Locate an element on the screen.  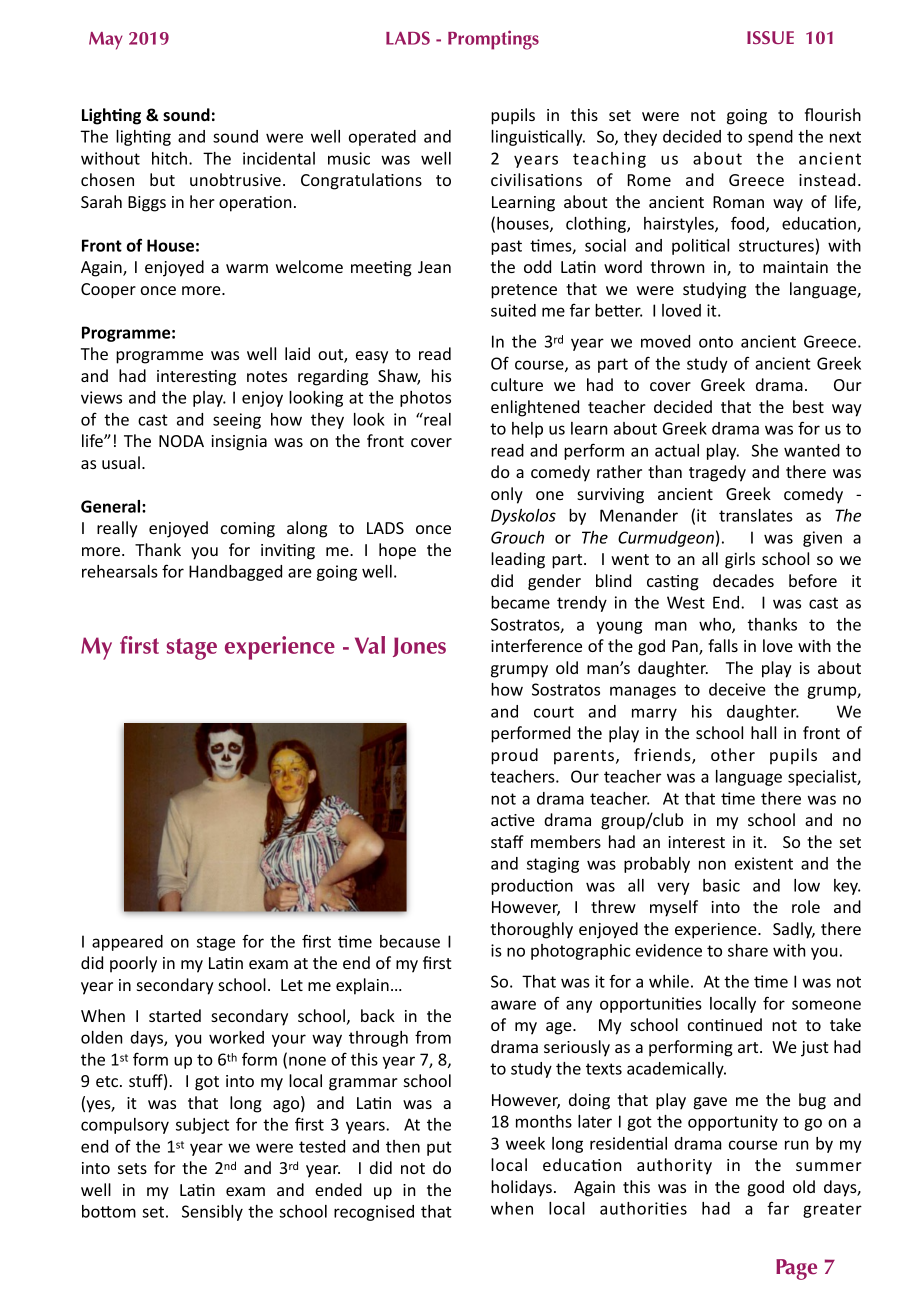
appeared is located at coordinates (127, 943).
